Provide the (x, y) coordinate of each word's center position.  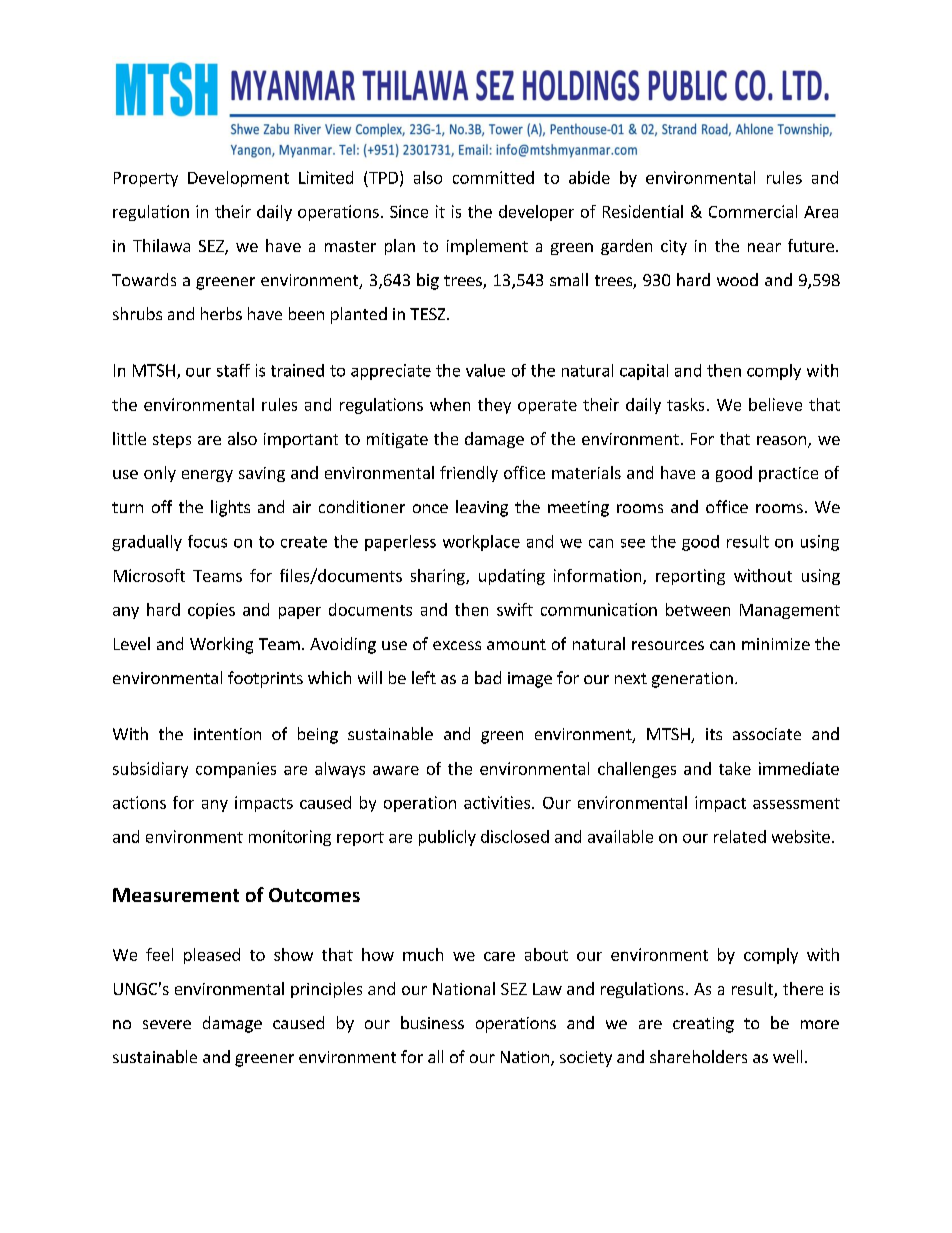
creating (703, 1025)
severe (167, 1024)
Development (238, 179)
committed (493, 177)
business (432, 1022)
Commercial (753, 211)
